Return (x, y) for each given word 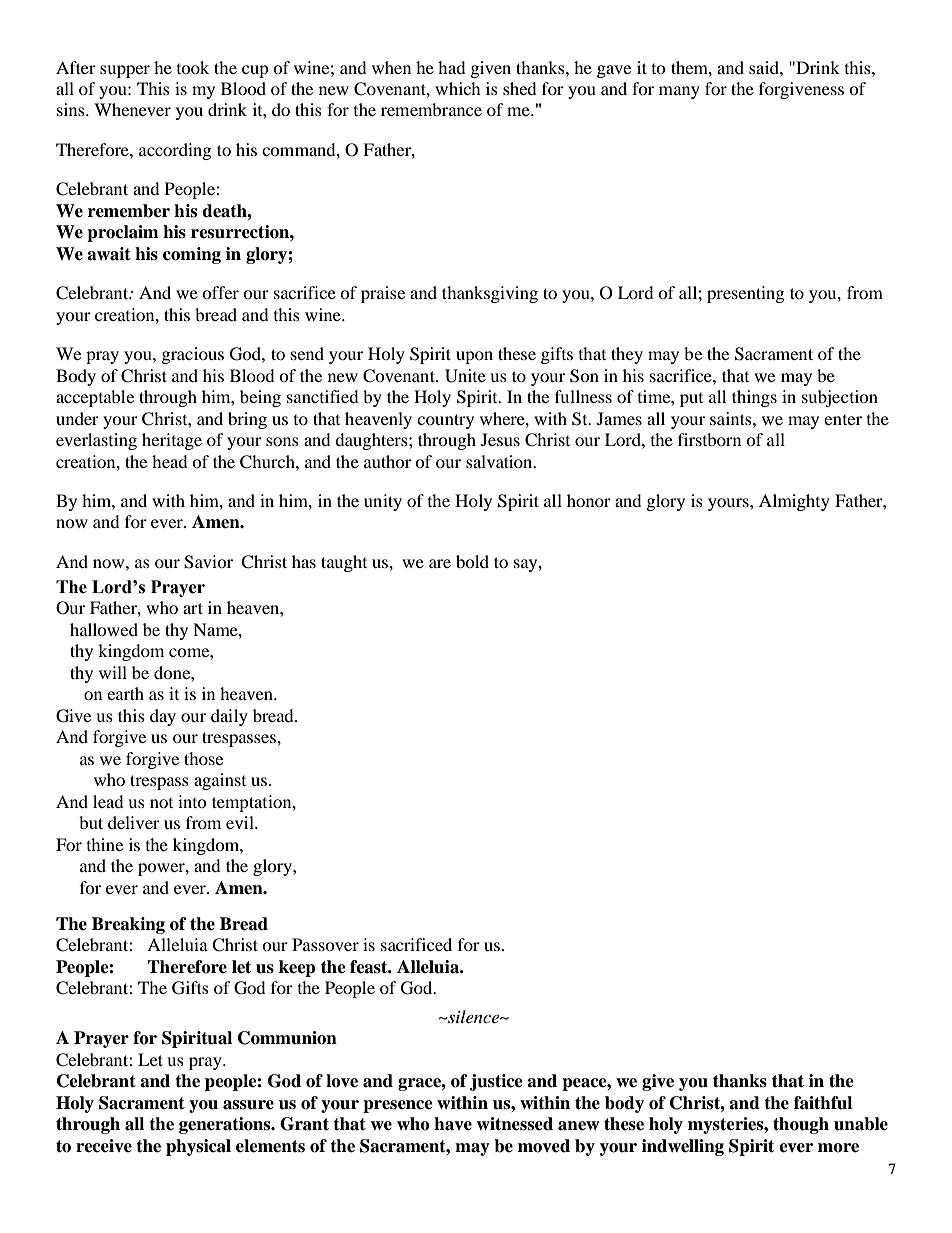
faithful (823, 1103)
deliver (134, 822)
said (765, 67)
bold (472, 561)
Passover (325, 944)
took (193, 67)
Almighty (794, 502)
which (458, 88)
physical (198, 1147)
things (754, 398)
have (453, 1124)
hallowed (104, 629)
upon (474, 357)
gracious (193, 355)
